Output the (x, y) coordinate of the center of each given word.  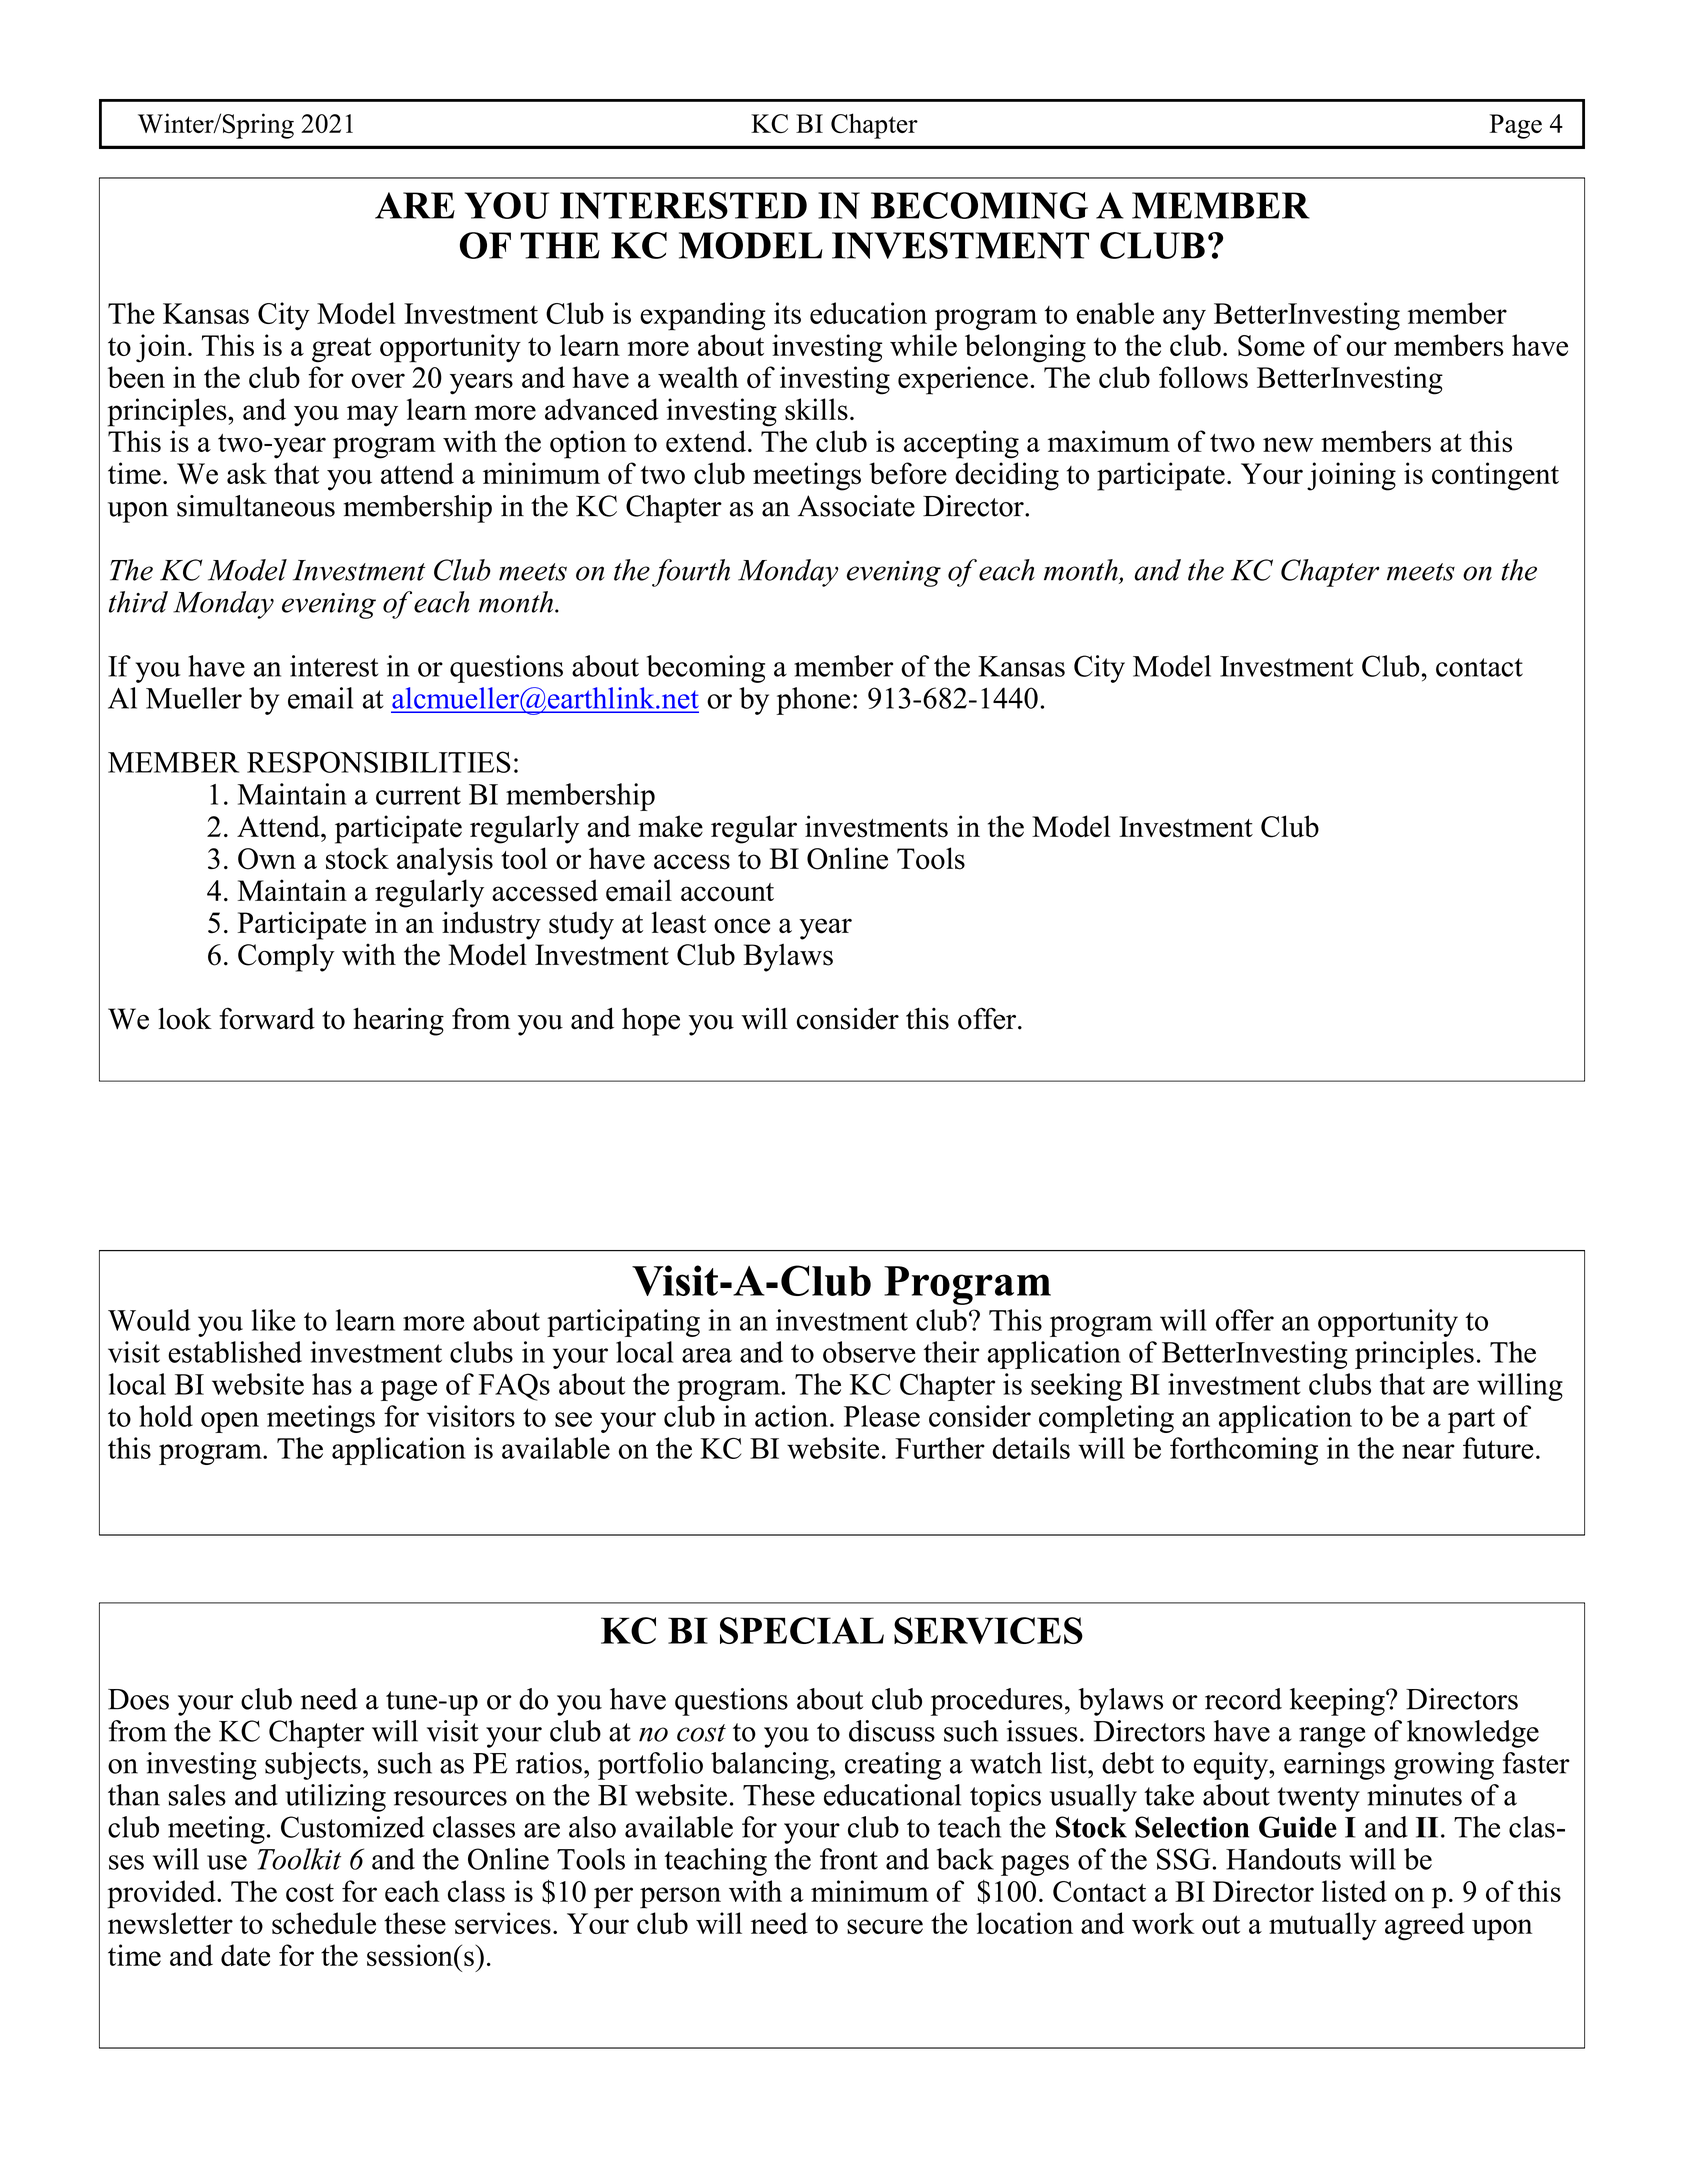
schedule (324, 1923)
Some (1271, 345)
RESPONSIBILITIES (379, 762)
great (342, 350)
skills (816, 409)
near (1428, 1451)
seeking (1076, 1387)
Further (940, 1448)
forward (267, 1018)
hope (651, 1022)
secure (885, 1926)
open (230, 1422)
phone (813, 701)
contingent (1495, 476)
